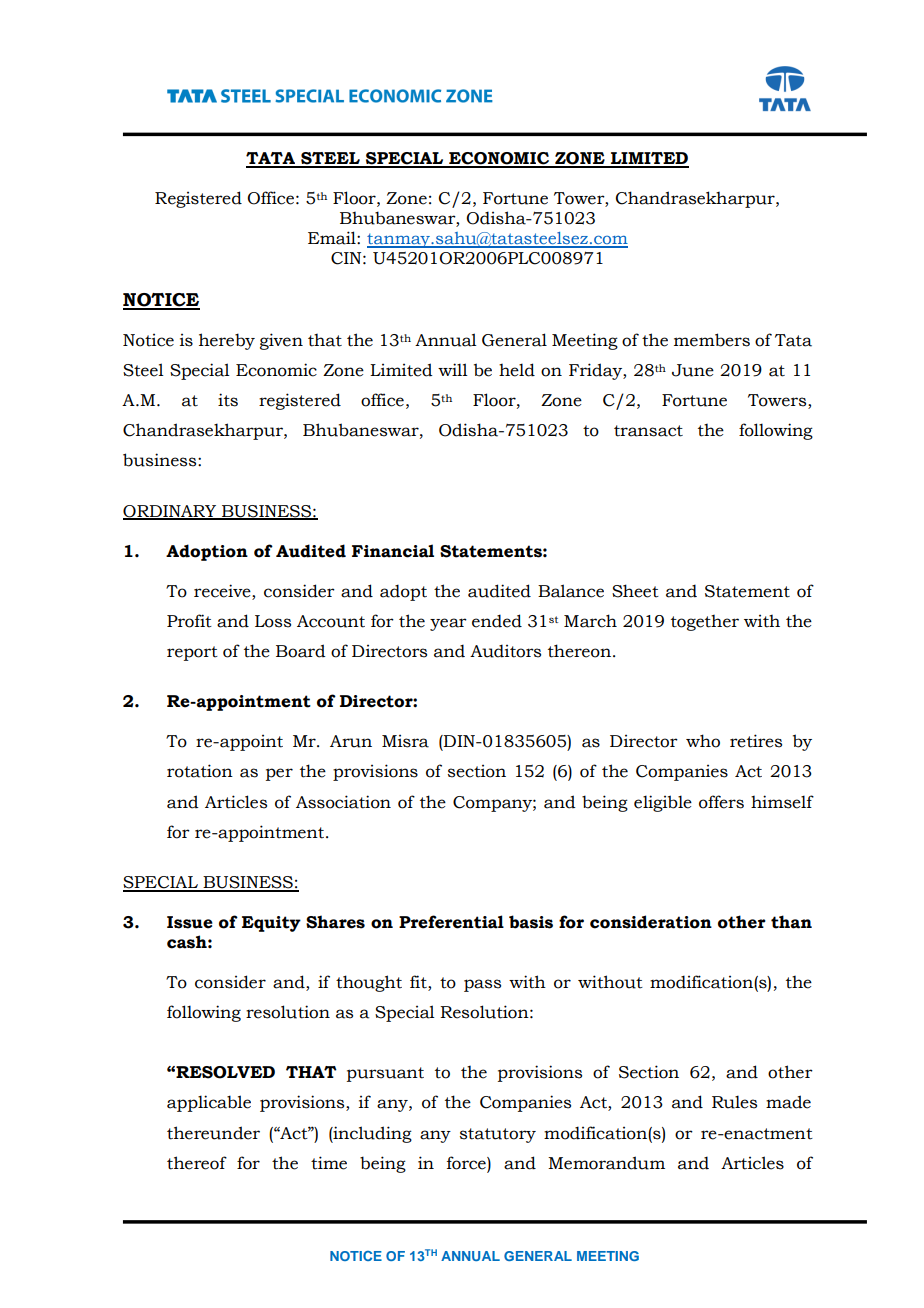 The width and height of the screenshot is (924, 1308). What do you see at coordinates (170, 512) in the screenshot?
I see `ORDINARY` at bounding box center [170, 512].
